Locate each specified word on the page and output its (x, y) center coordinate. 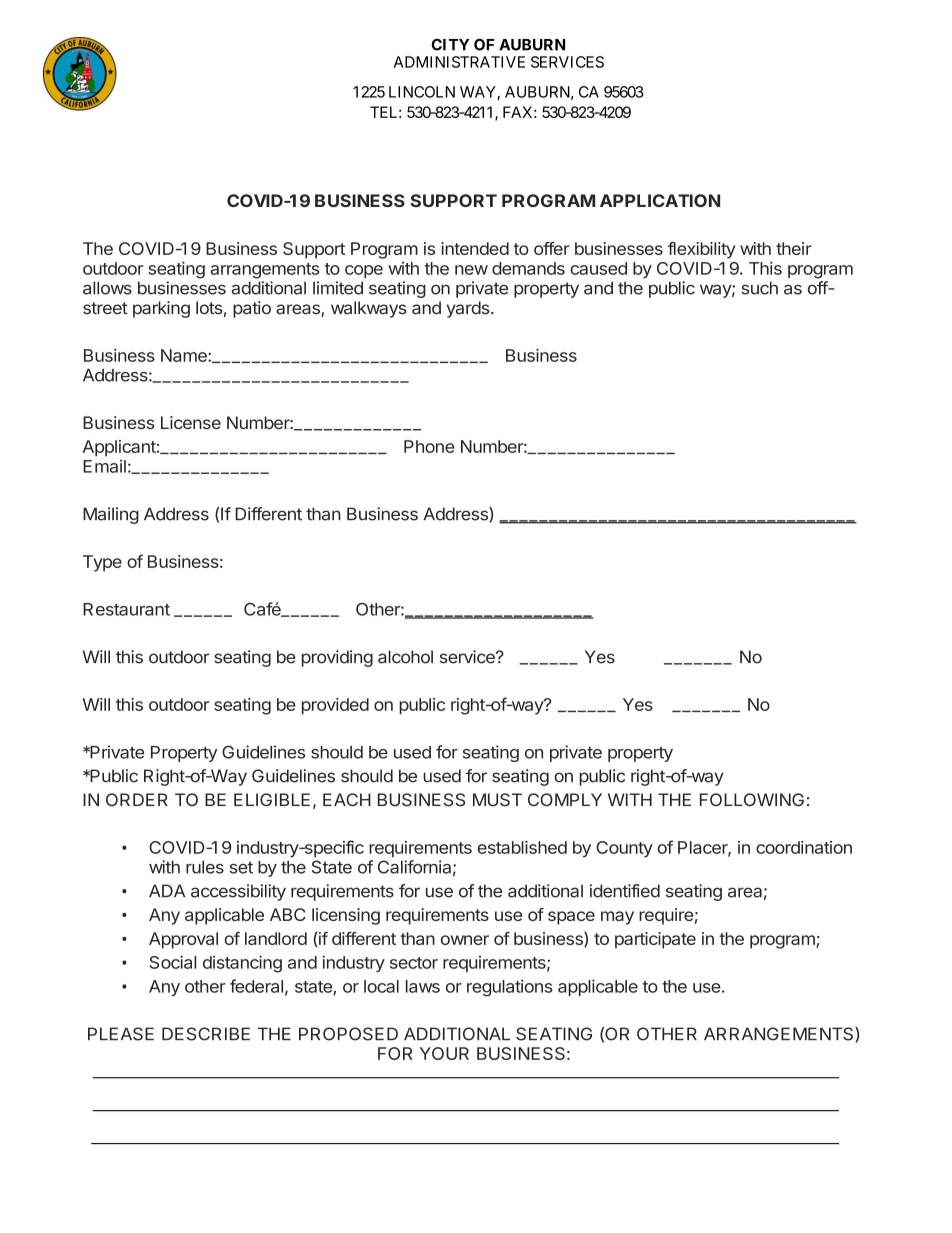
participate (655, 940)
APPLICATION (660, 200)
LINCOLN (422, 92)
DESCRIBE (206, 1034)
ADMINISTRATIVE (459, 62)
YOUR (444, 1053)
